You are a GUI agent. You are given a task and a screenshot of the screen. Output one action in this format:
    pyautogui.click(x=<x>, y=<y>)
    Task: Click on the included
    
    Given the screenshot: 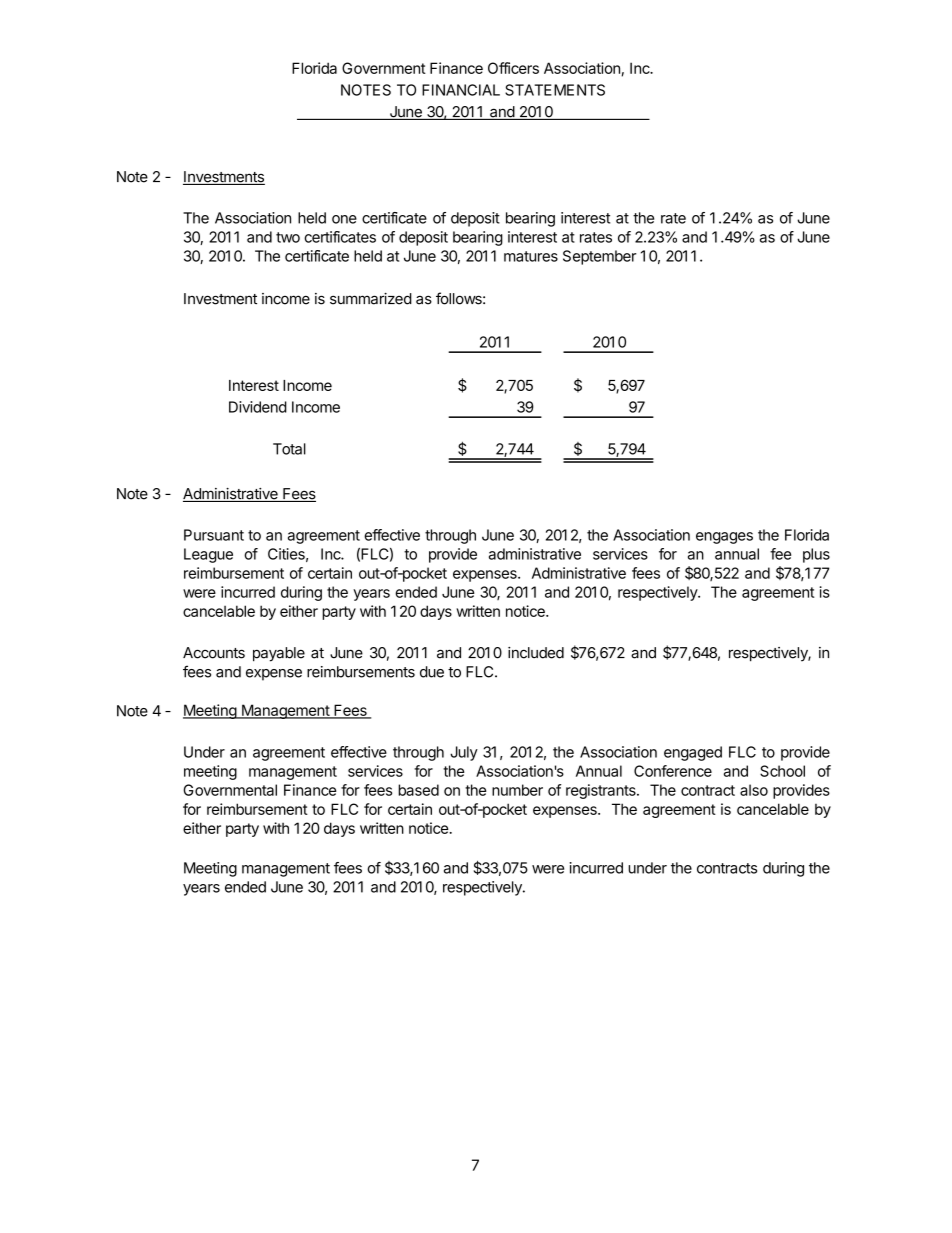 What is the action you would take?
    pyautogui.click(x=536, y=653)
